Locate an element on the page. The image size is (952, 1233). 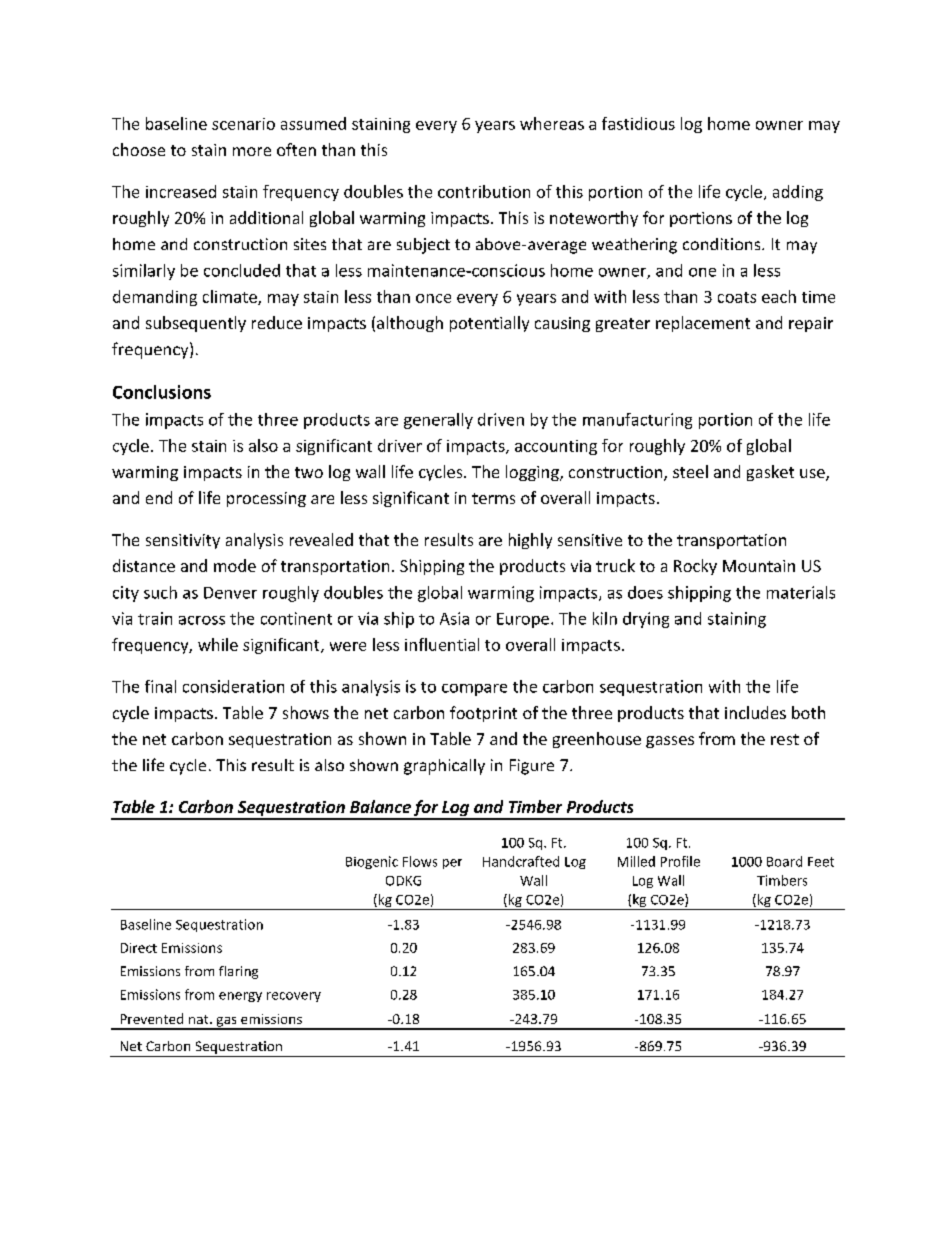
mode is located at coordinates (235, 565).
